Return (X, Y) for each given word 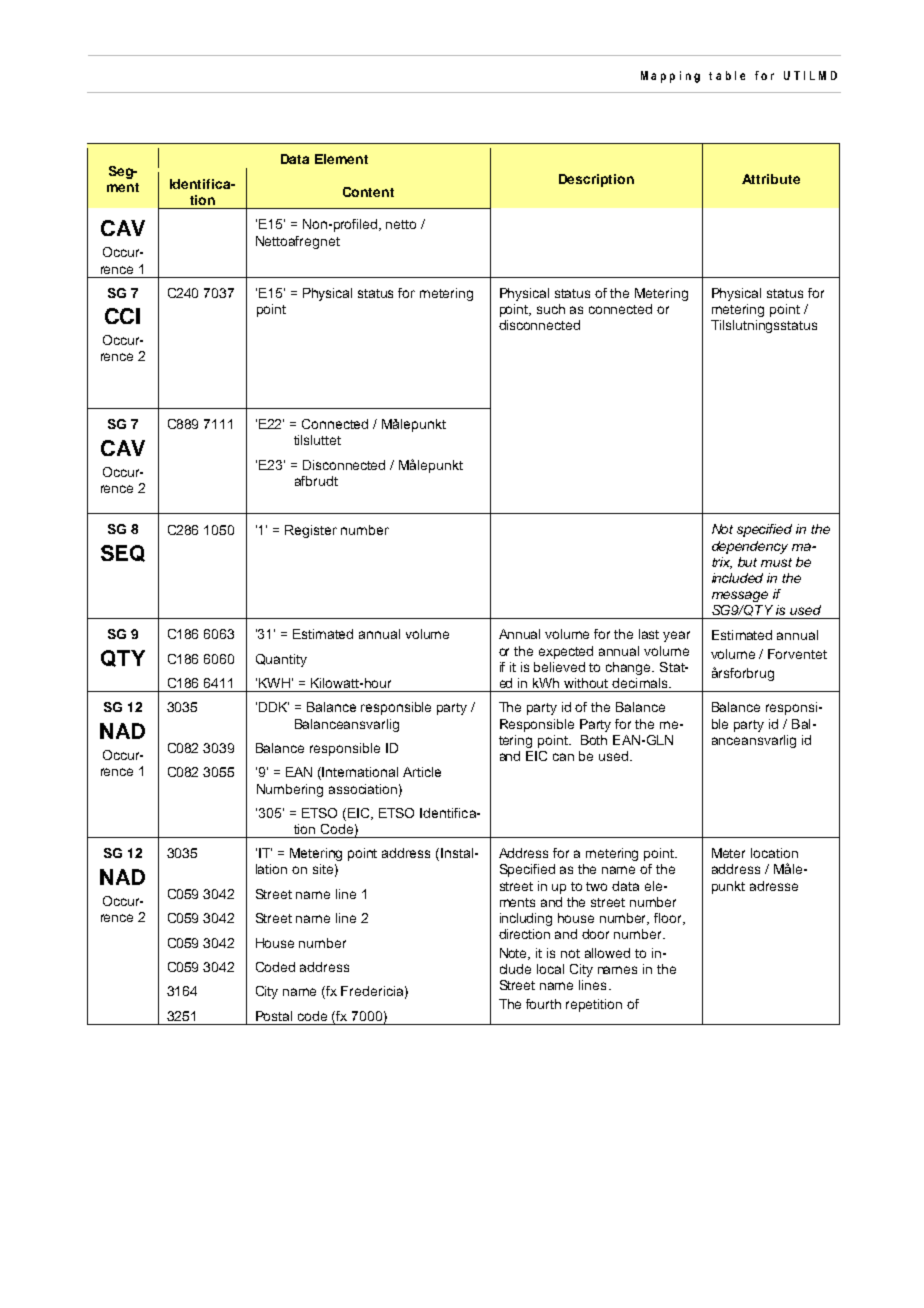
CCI (122, 316)
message (740, 596)
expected (566, 652)
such (551, 309)
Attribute (771, 179)
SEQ (123, 553)
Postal (274, 1016)
